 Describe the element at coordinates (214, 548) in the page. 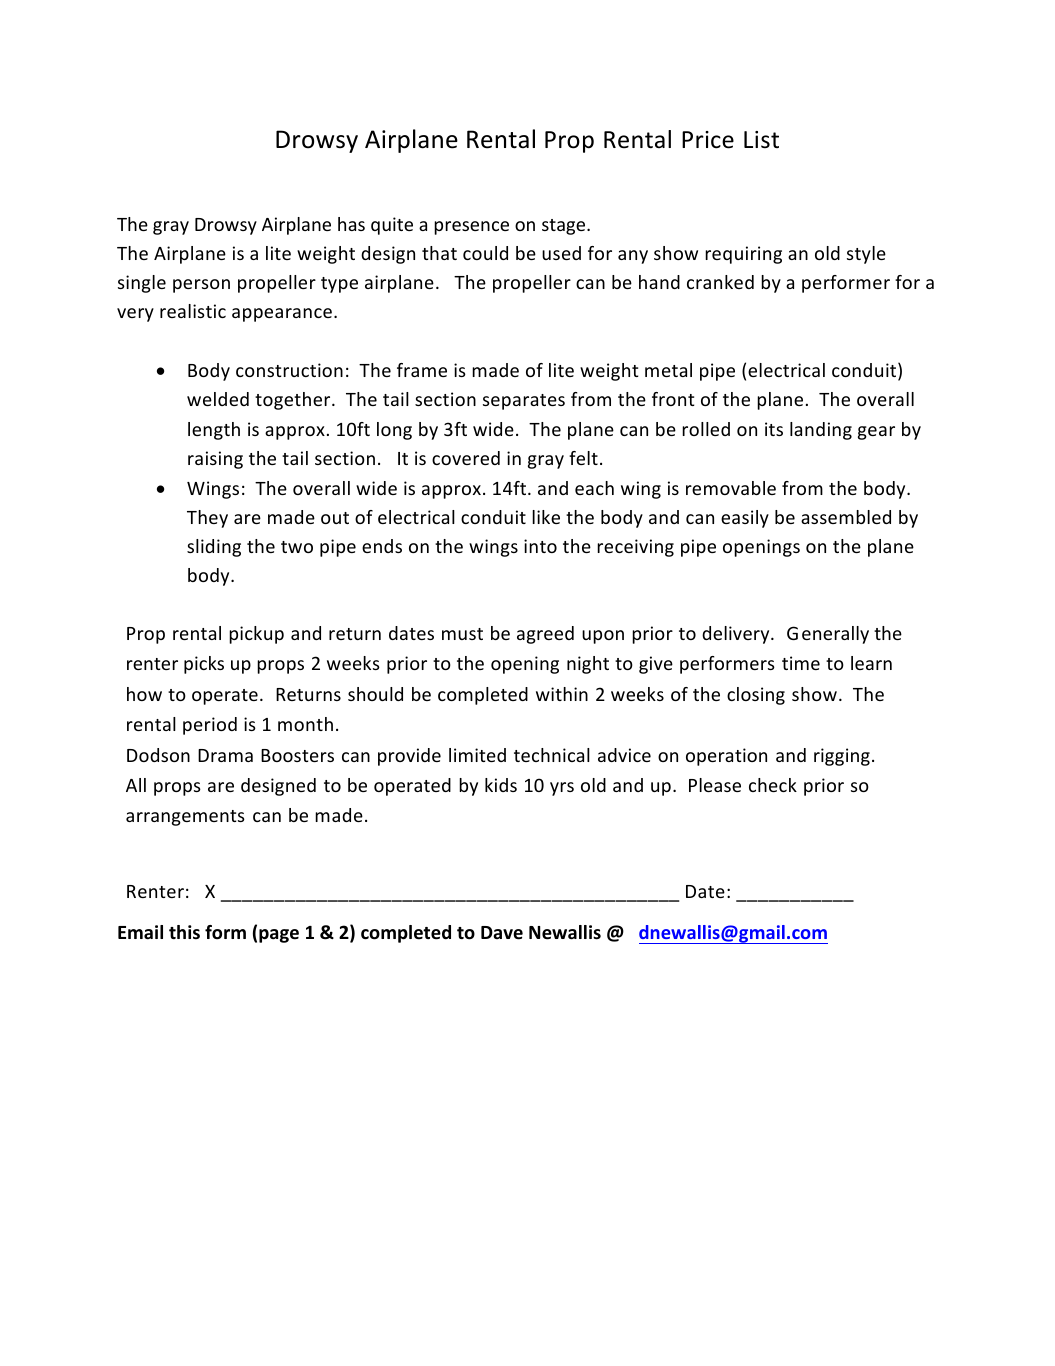

I see `sliding` at that location.
